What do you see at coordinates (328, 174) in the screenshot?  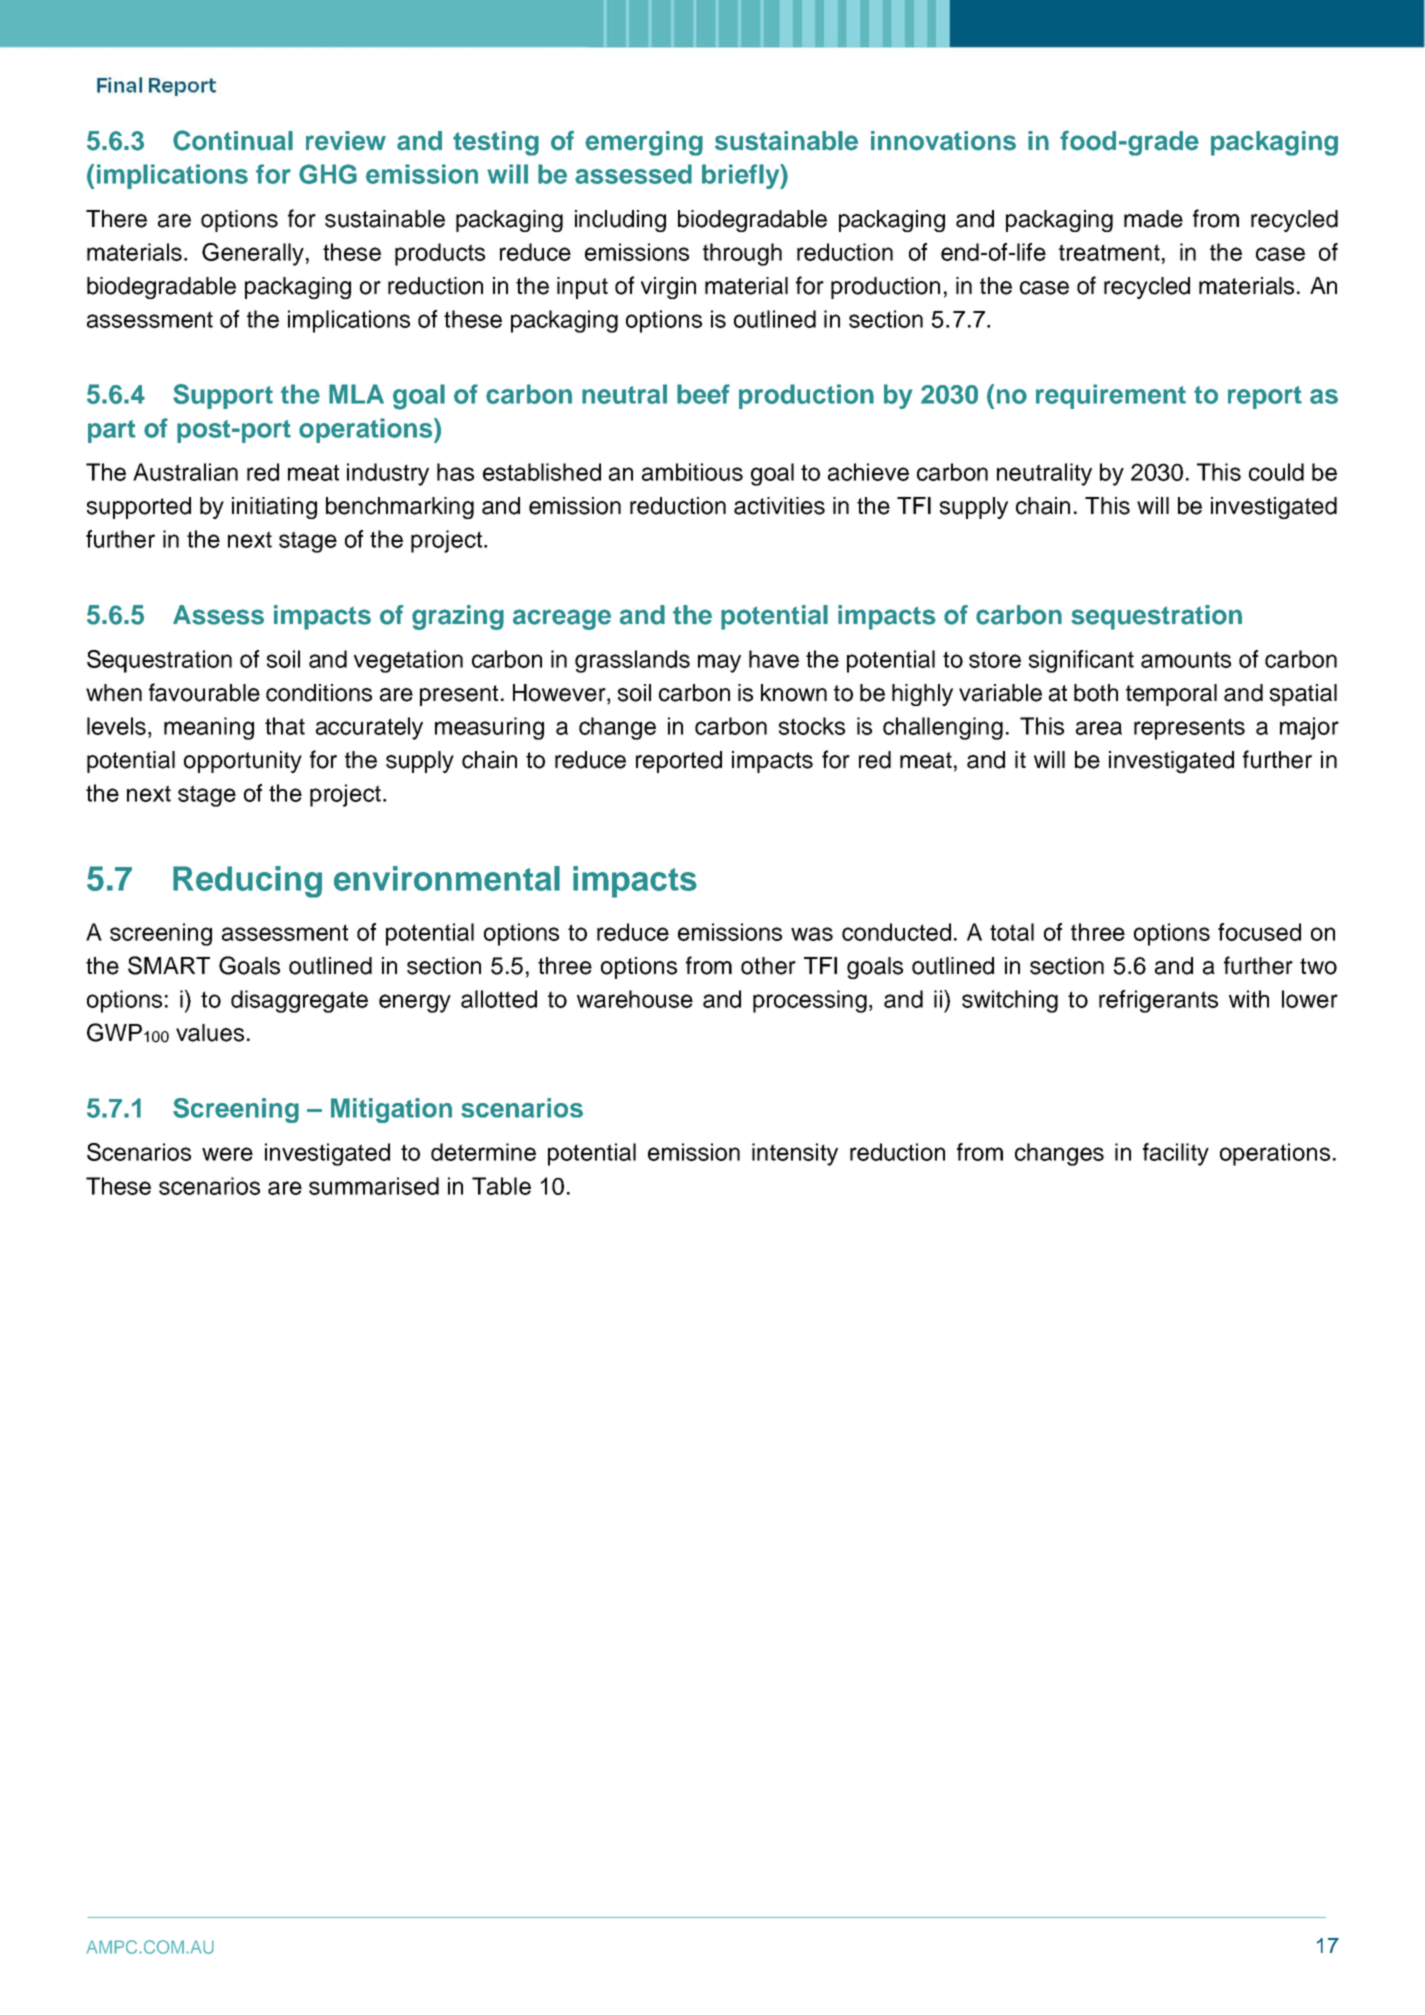 I see `GHG` at bounding box center [328, 174].
